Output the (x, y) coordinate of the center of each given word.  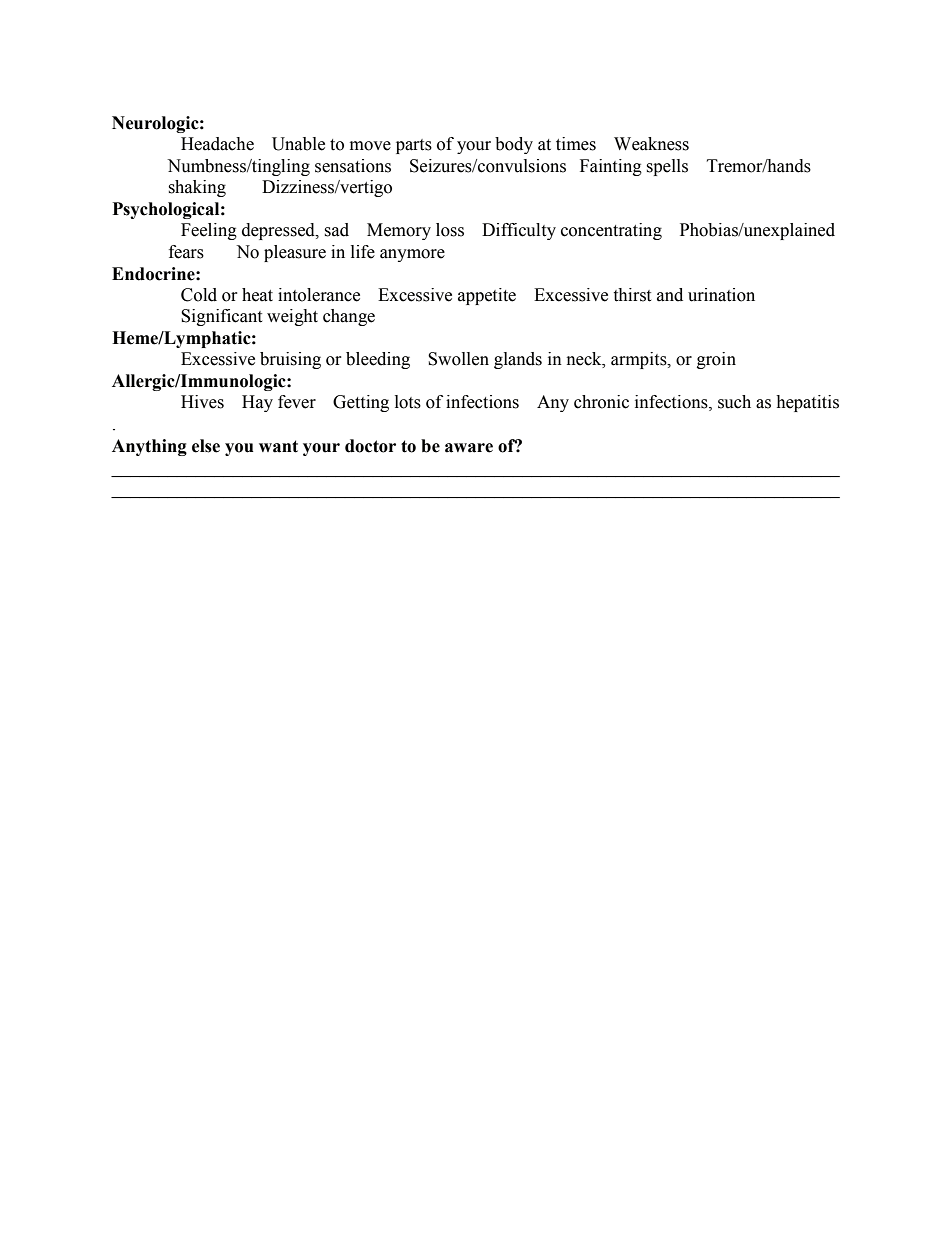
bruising (290, 360)
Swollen (458, 359)
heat (257, 295)
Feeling (209, 231)
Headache (217, 144)
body (514, 145)
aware (469, 448)
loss (450, 230)
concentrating (611, 231)
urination (721, 295)
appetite (487, 296)
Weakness (651, 144)
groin (716, 360)
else (206, 446)
